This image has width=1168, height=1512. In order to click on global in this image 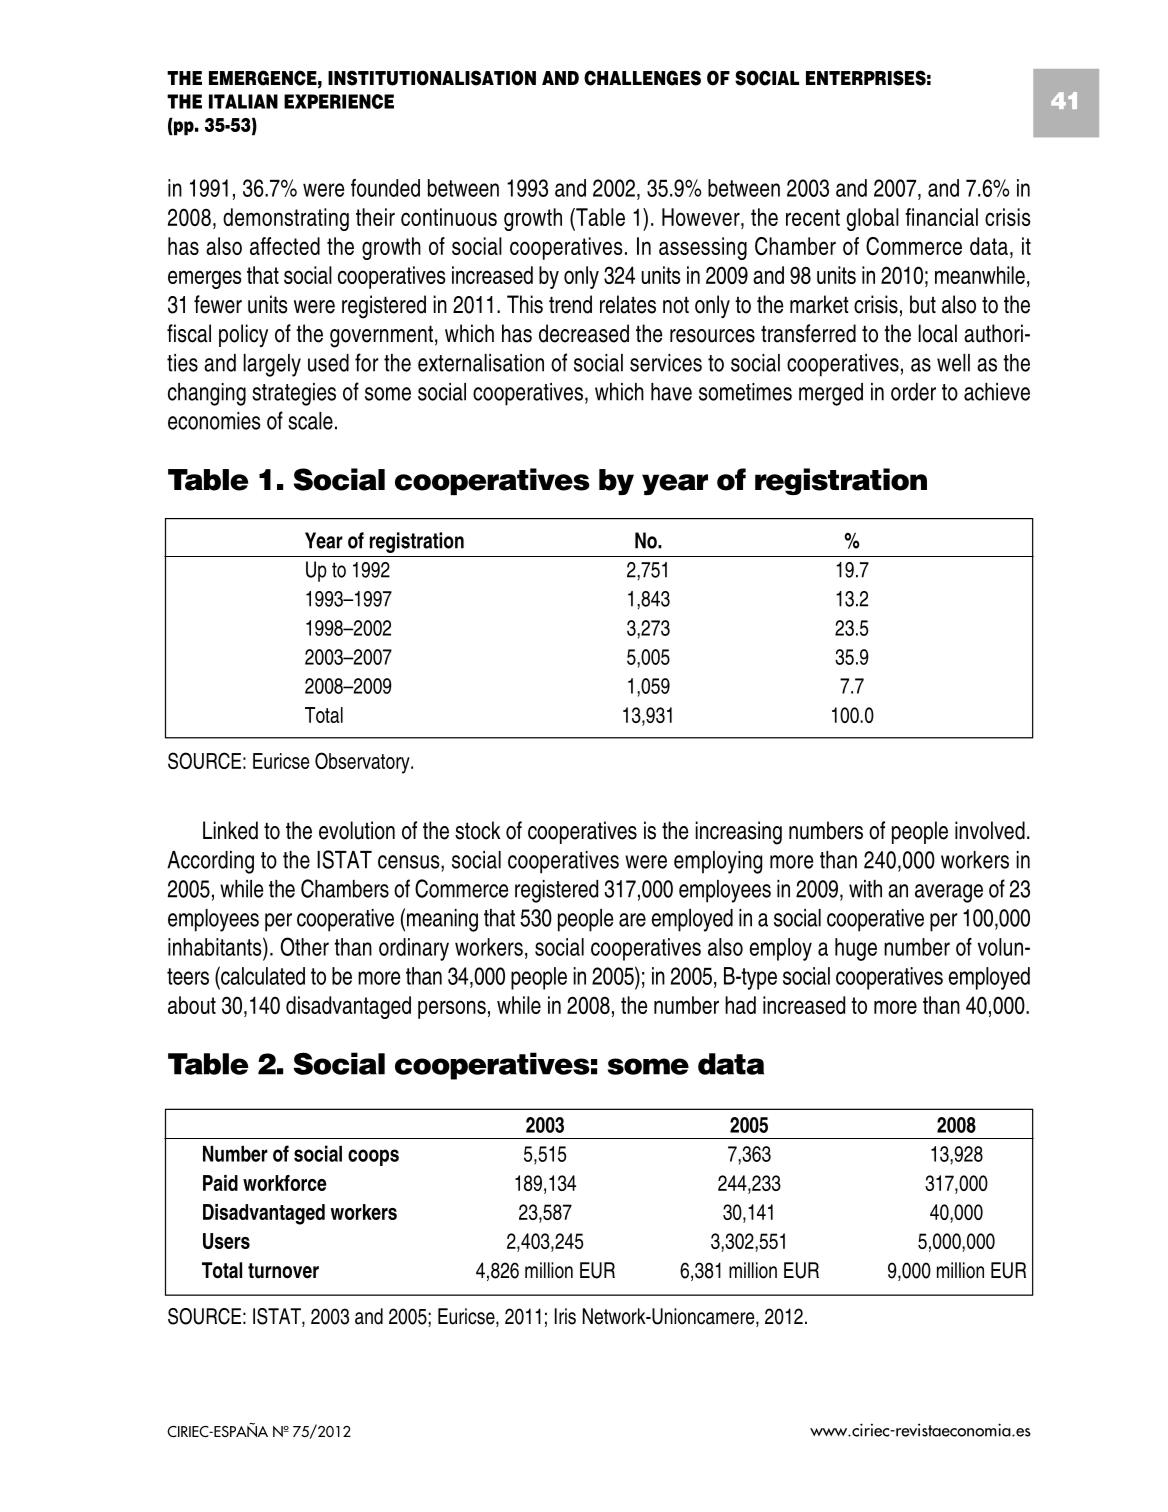, I will do `click(873, 219)`.
